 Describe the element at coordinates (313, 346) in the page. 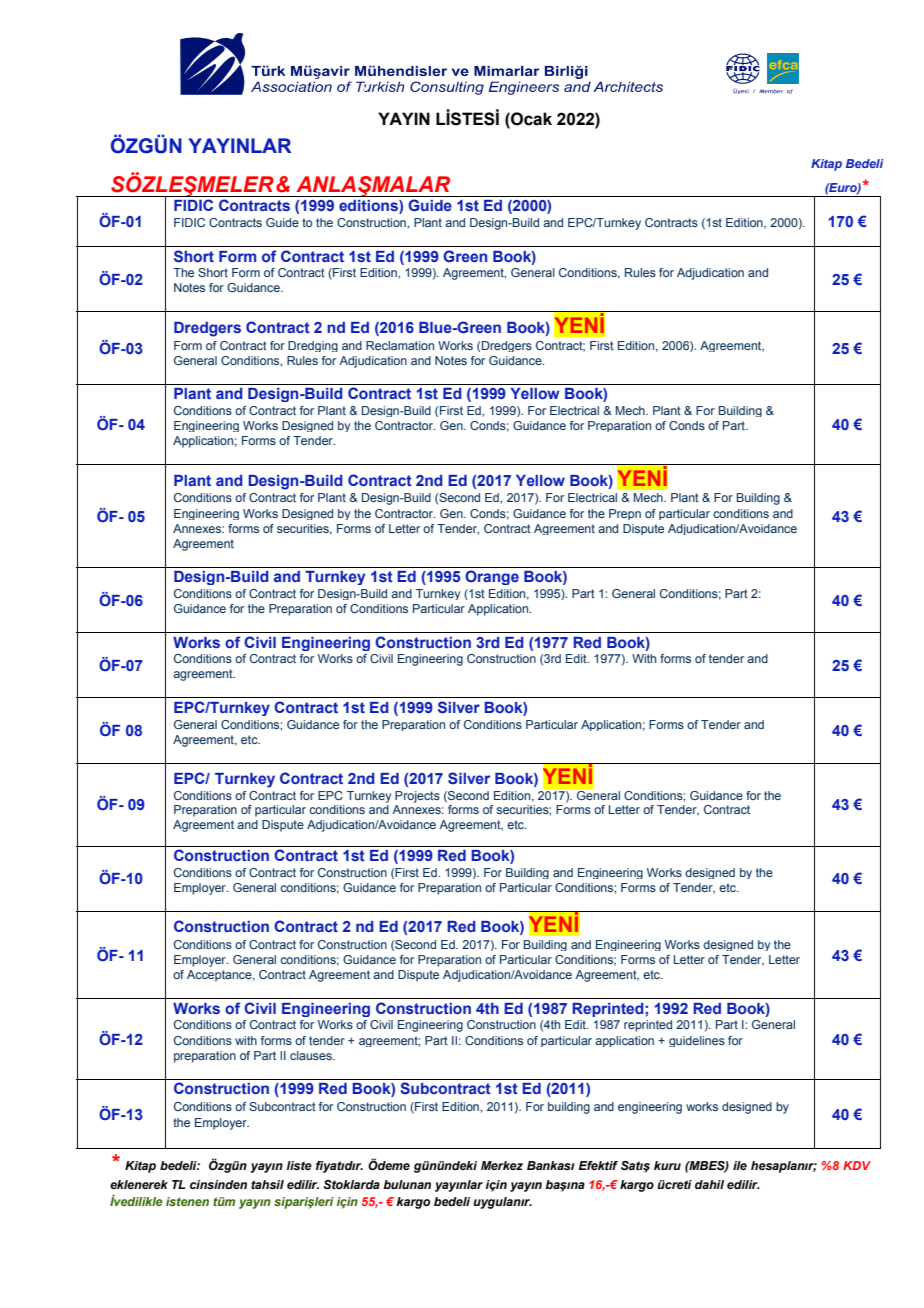

I see `Dredging` at that location.
